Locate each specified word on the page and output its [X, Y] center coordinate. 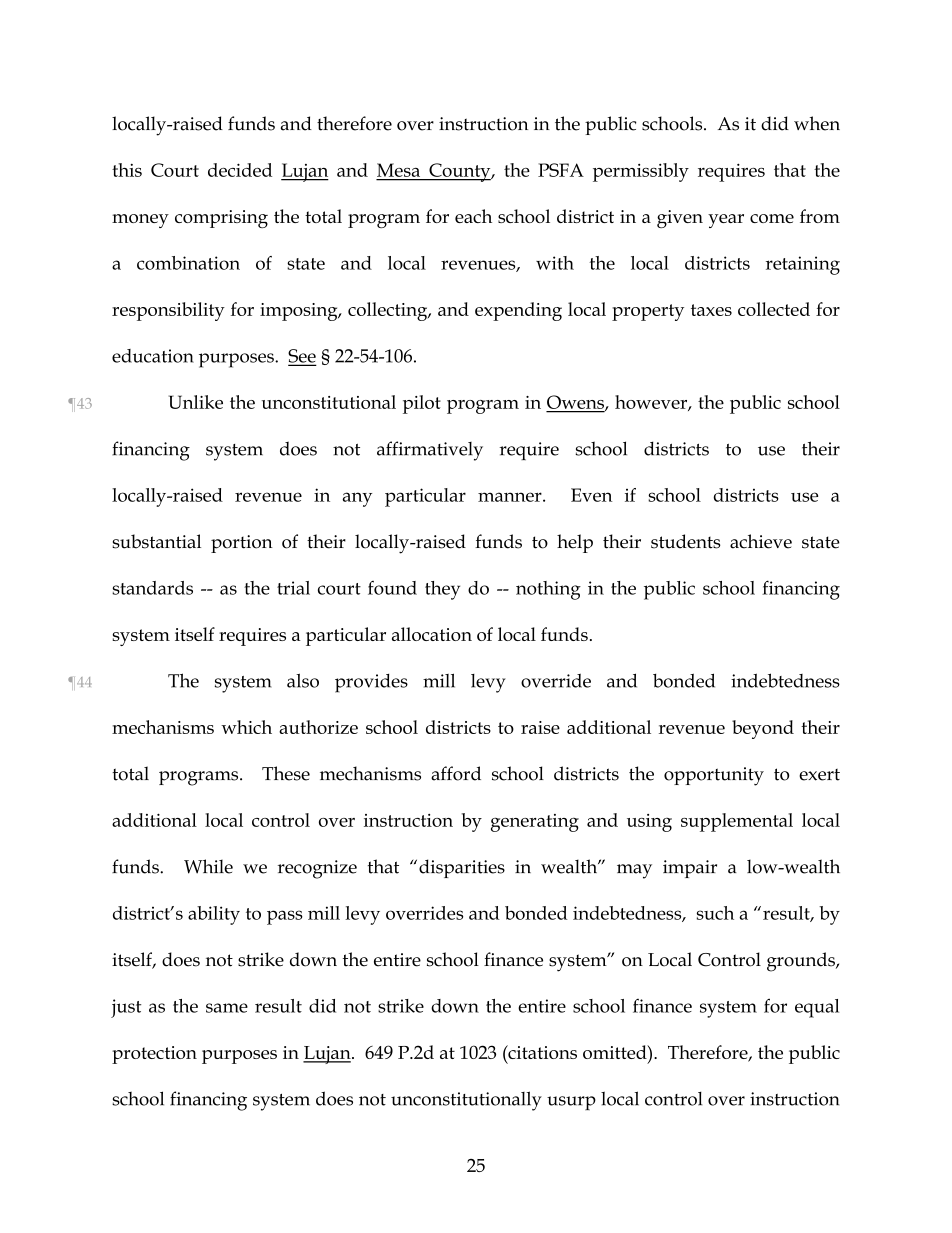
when [817, 123]
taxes [711, 310]
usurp [571, 1103]
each [473, 216]
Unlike [196, 402]
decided [240, 170]
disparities [462, 868]
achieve [761, 541]
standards [152, 588]
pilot [422, 404]
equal [817, 1008]
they [442, 590]
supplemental [737, 822]
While [208, 866]
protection [154, 1055]
